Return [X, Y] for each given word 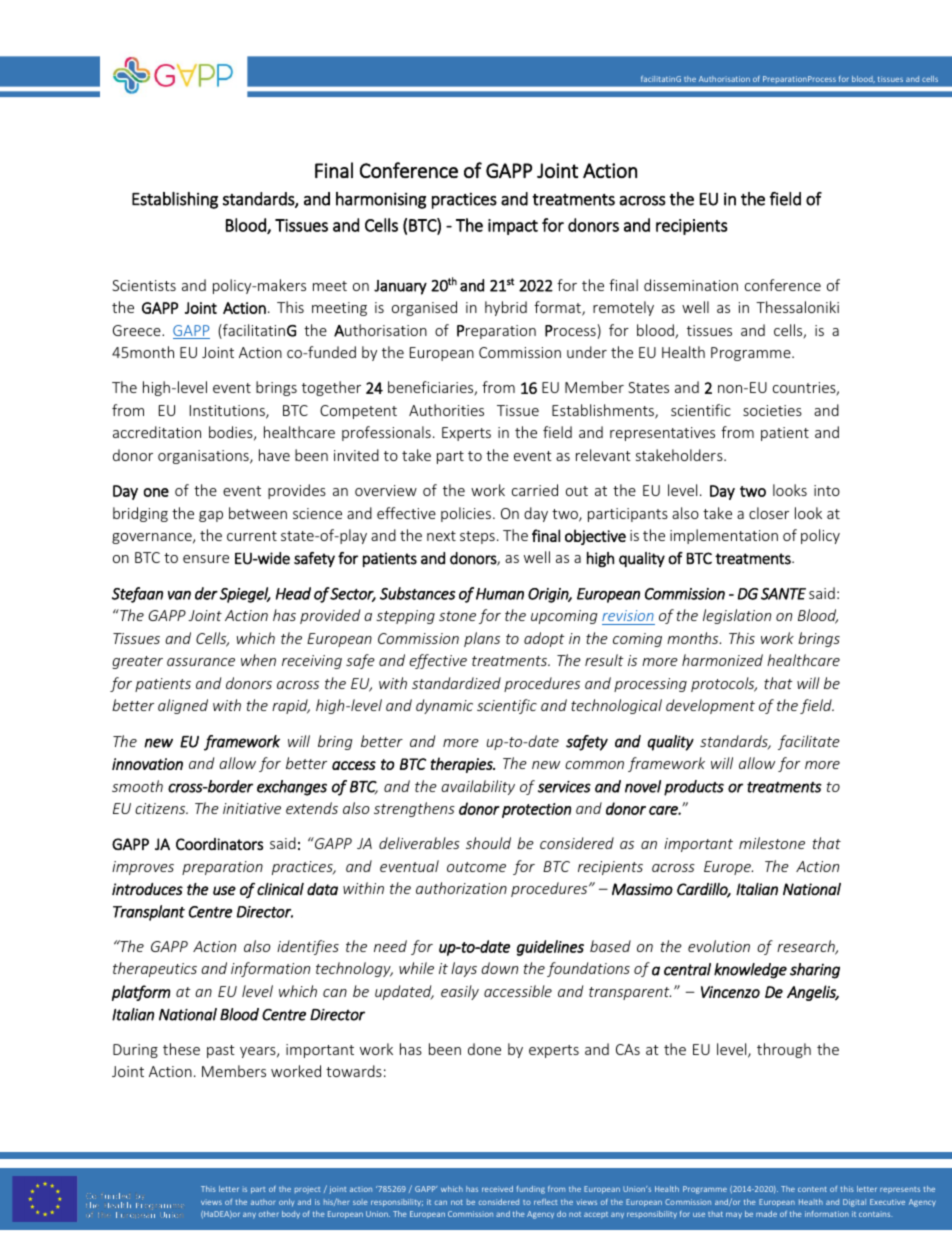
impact [513, 227]
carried [535, 490]
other [269, 1214]
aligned [183, 706]
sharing [815, 971]
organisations [204, 457]
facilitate [809, 742]
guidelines [550, 948]
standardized [456, 683]
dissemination [691, 285]
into [827, 490]
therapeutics [155, 969]
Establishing [175, 200]
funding [531, 1190]
